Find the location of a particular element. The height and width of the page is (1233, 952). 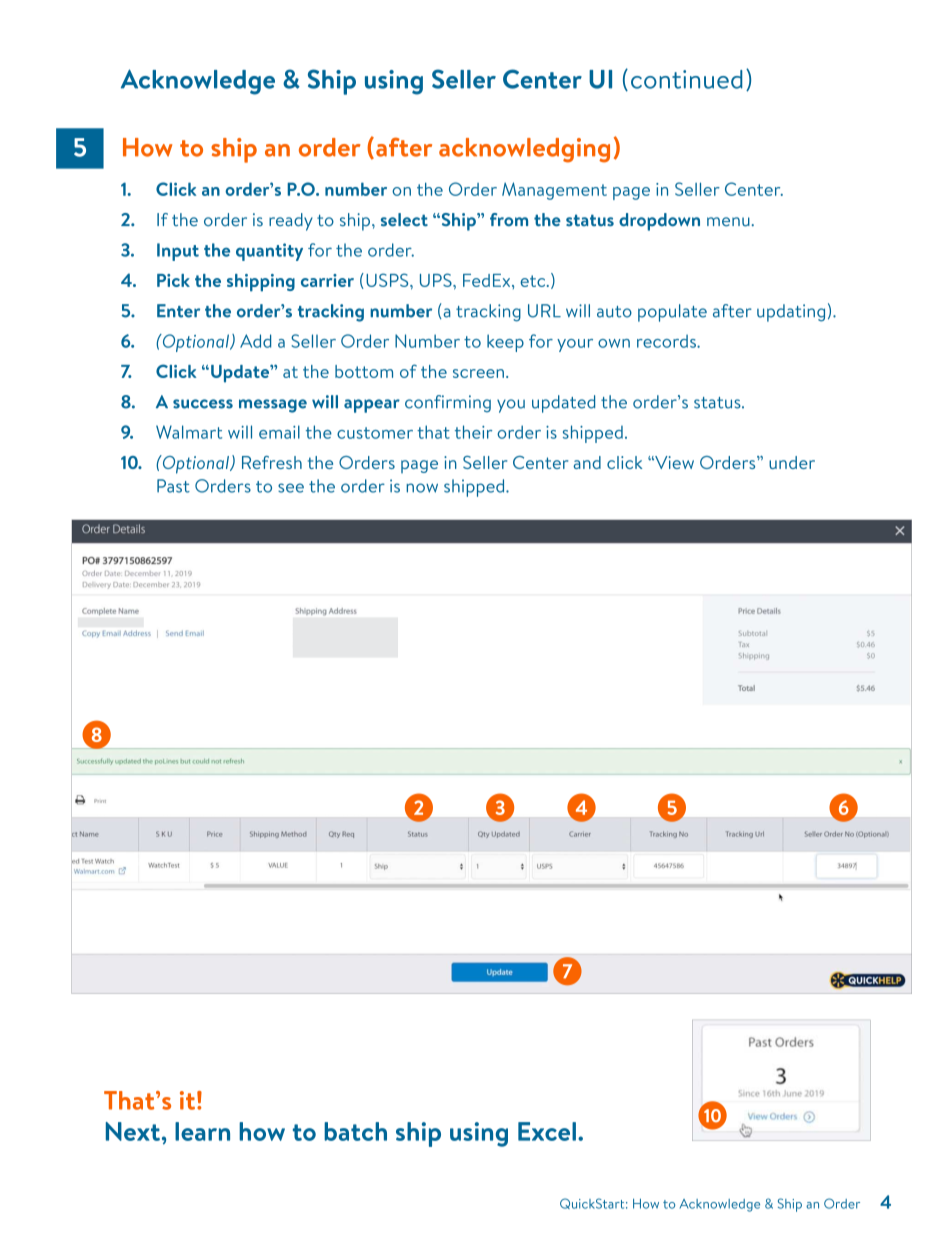

under is located at coordinates (792, 462).
